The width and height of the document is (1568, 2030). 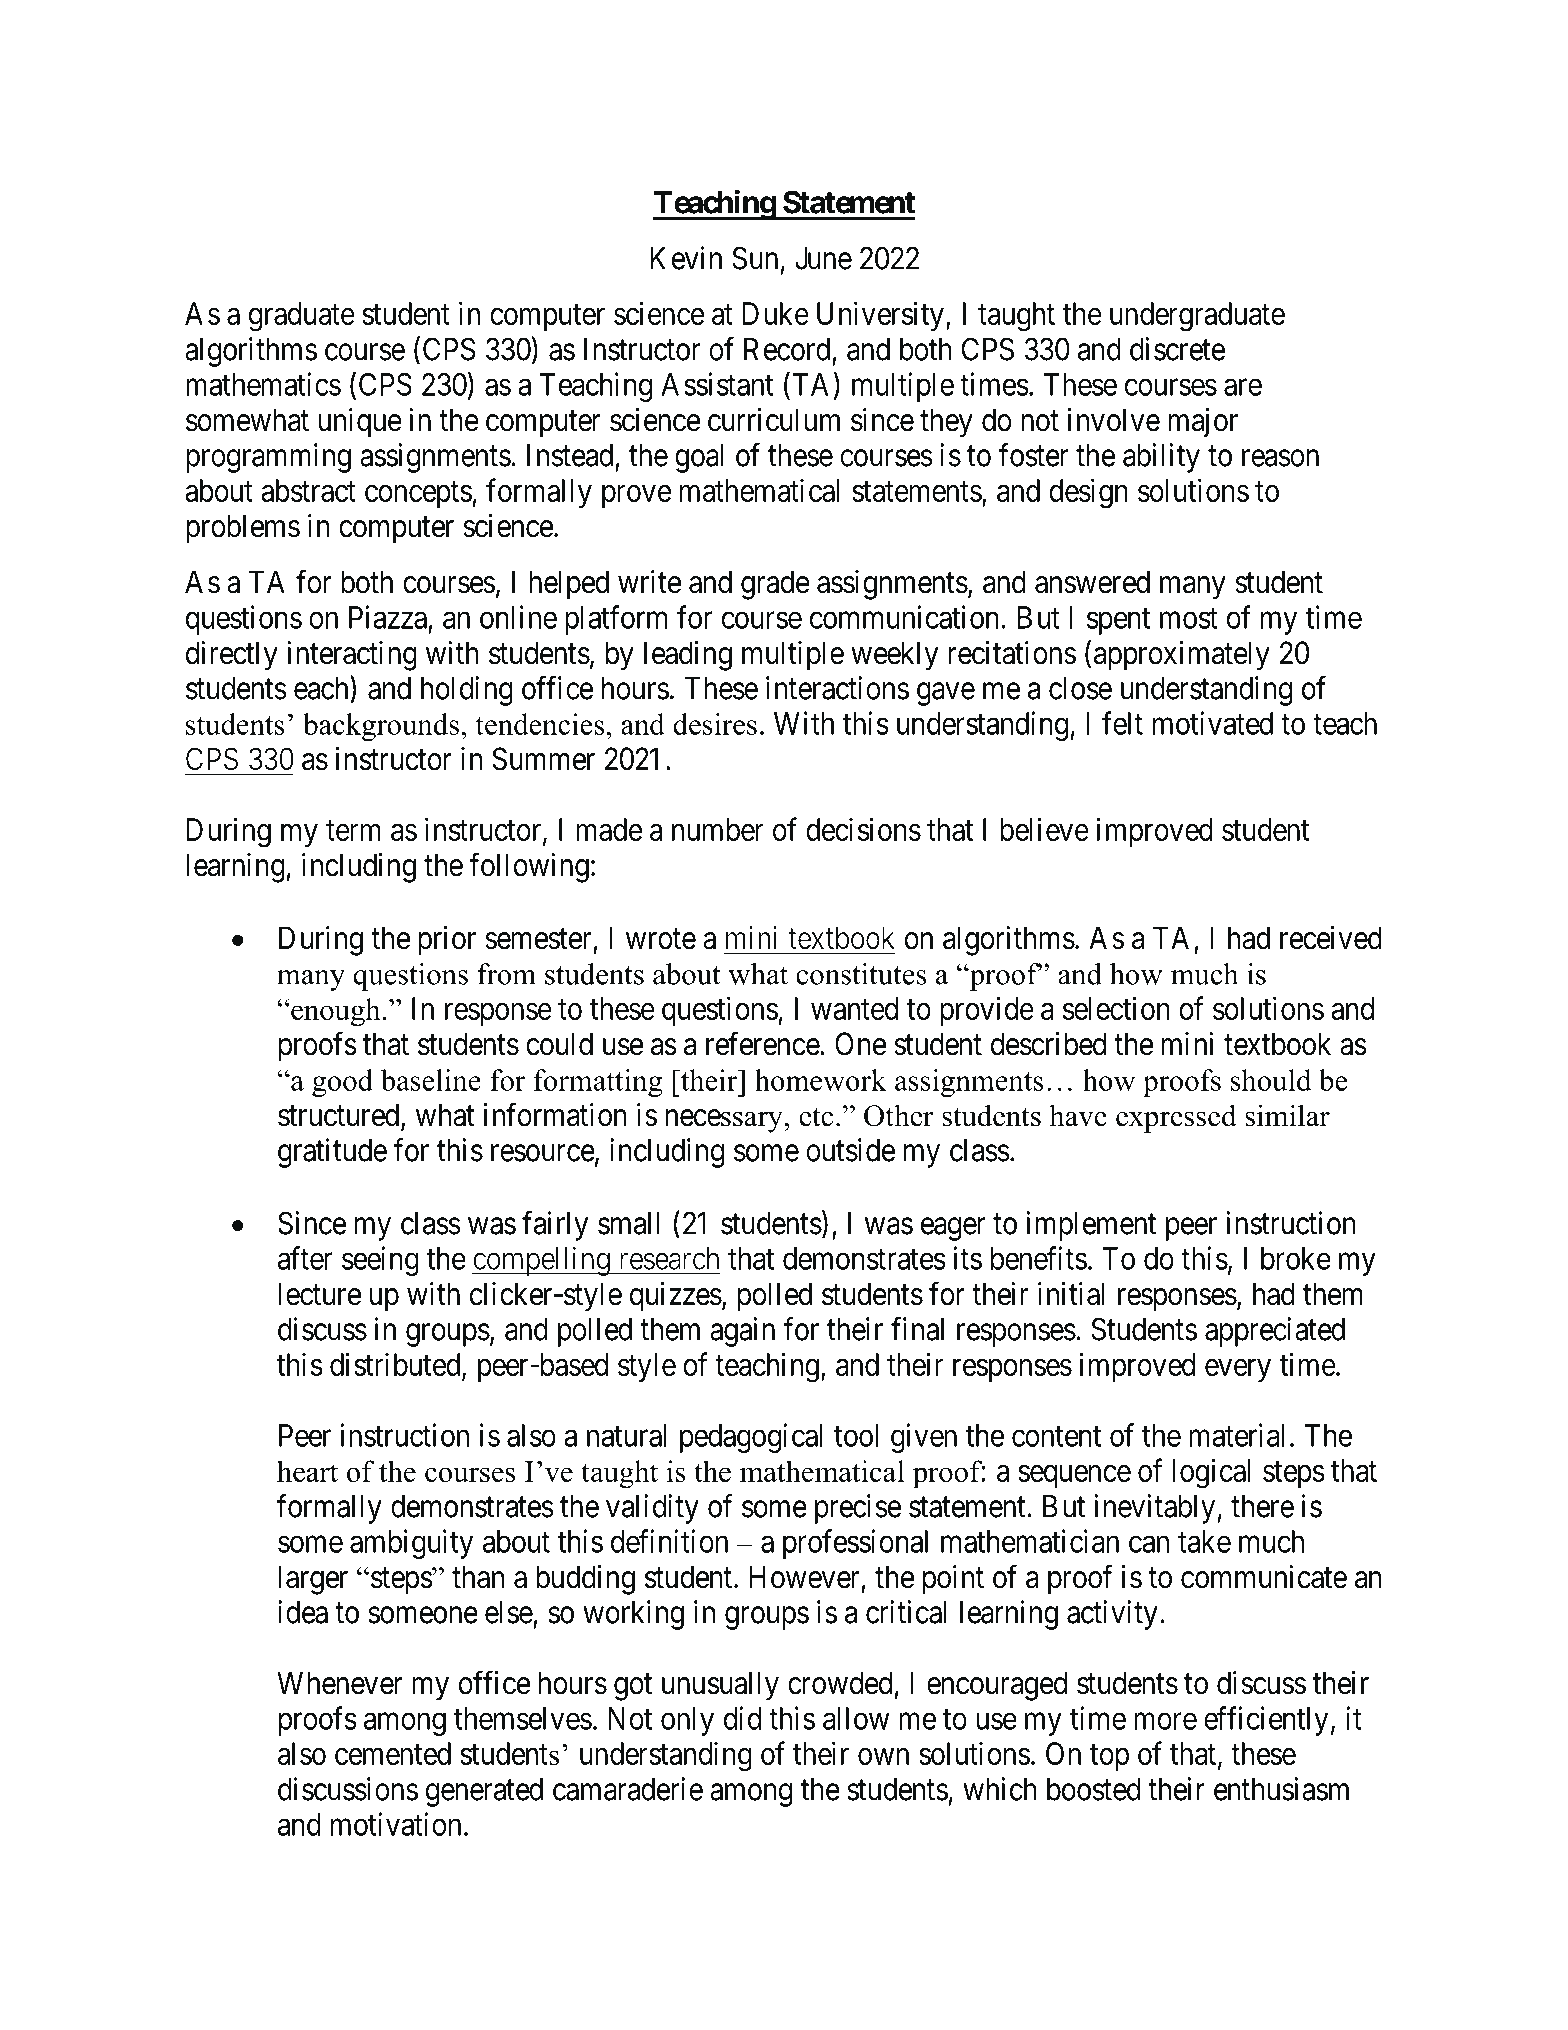 What do you see at coordinates (360, 423) in the document?
I see `unique` at bounding box center [360, 423].
